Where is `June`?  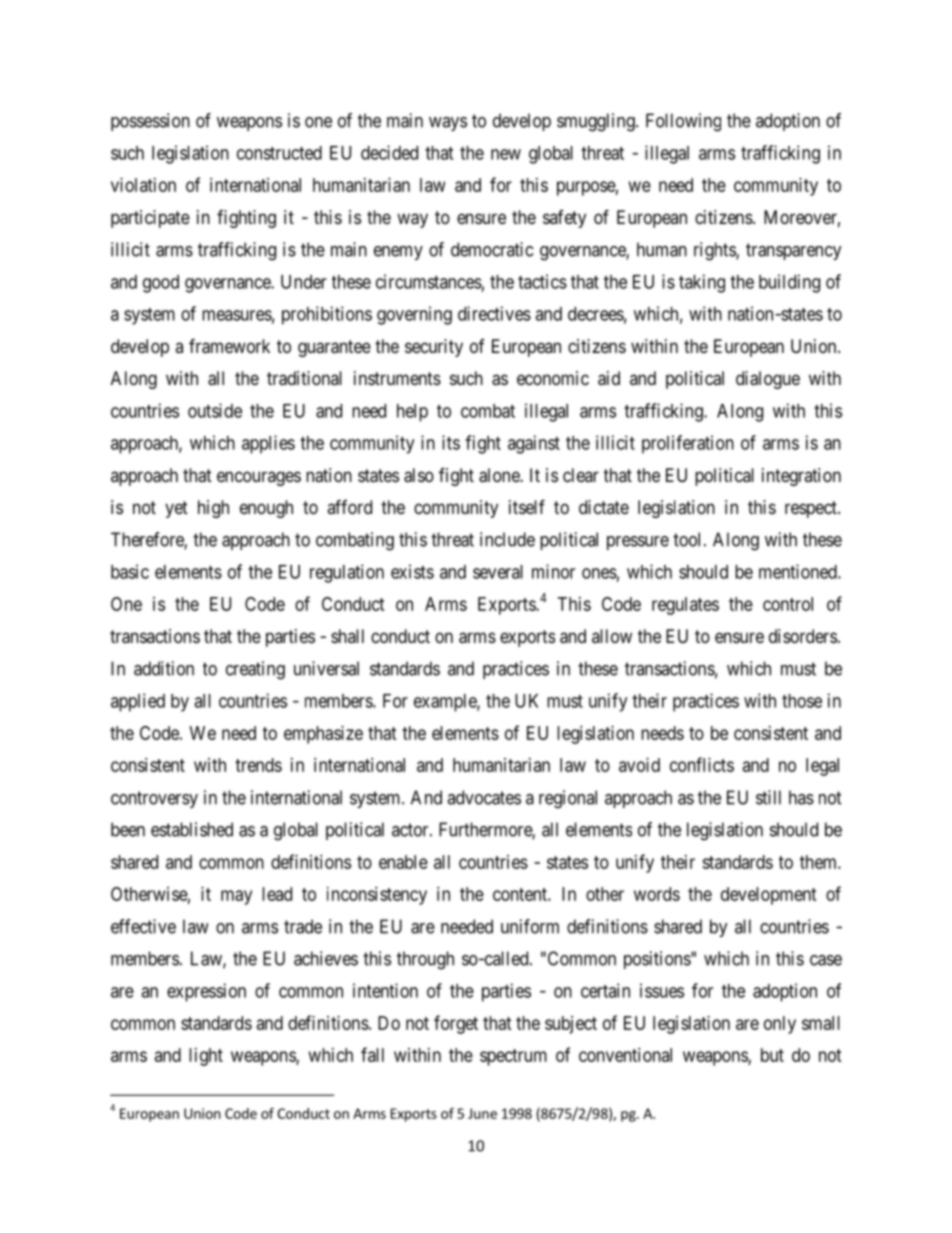
June is located at coordinates (482, 1113).
